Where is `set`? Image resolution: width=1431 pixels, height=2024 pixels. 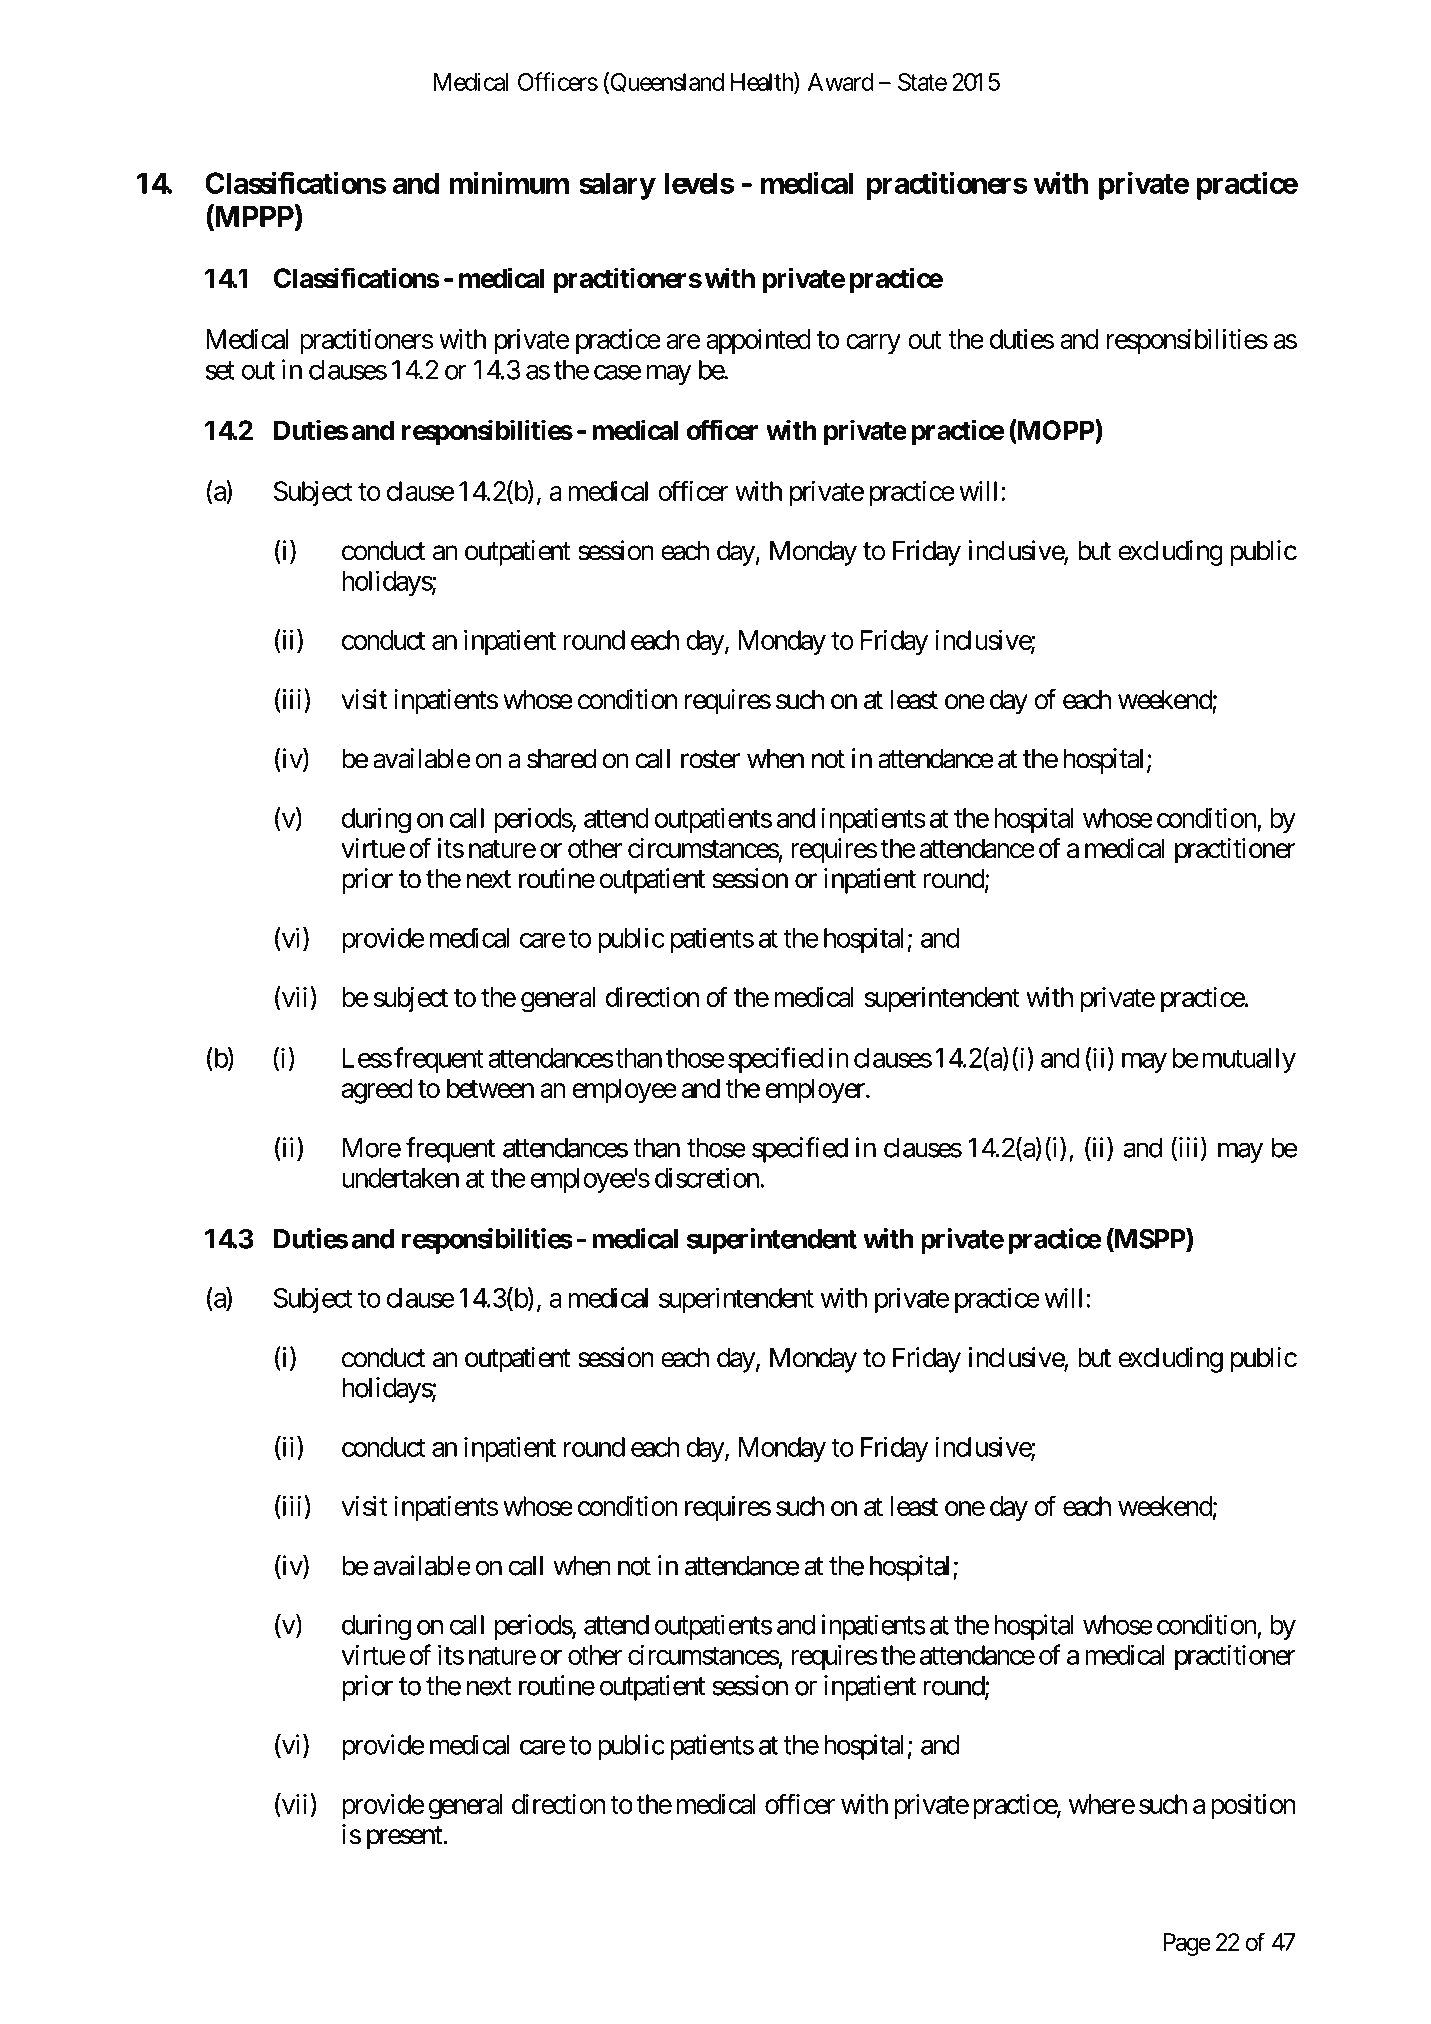
set is located at coordinates (220, 370).
